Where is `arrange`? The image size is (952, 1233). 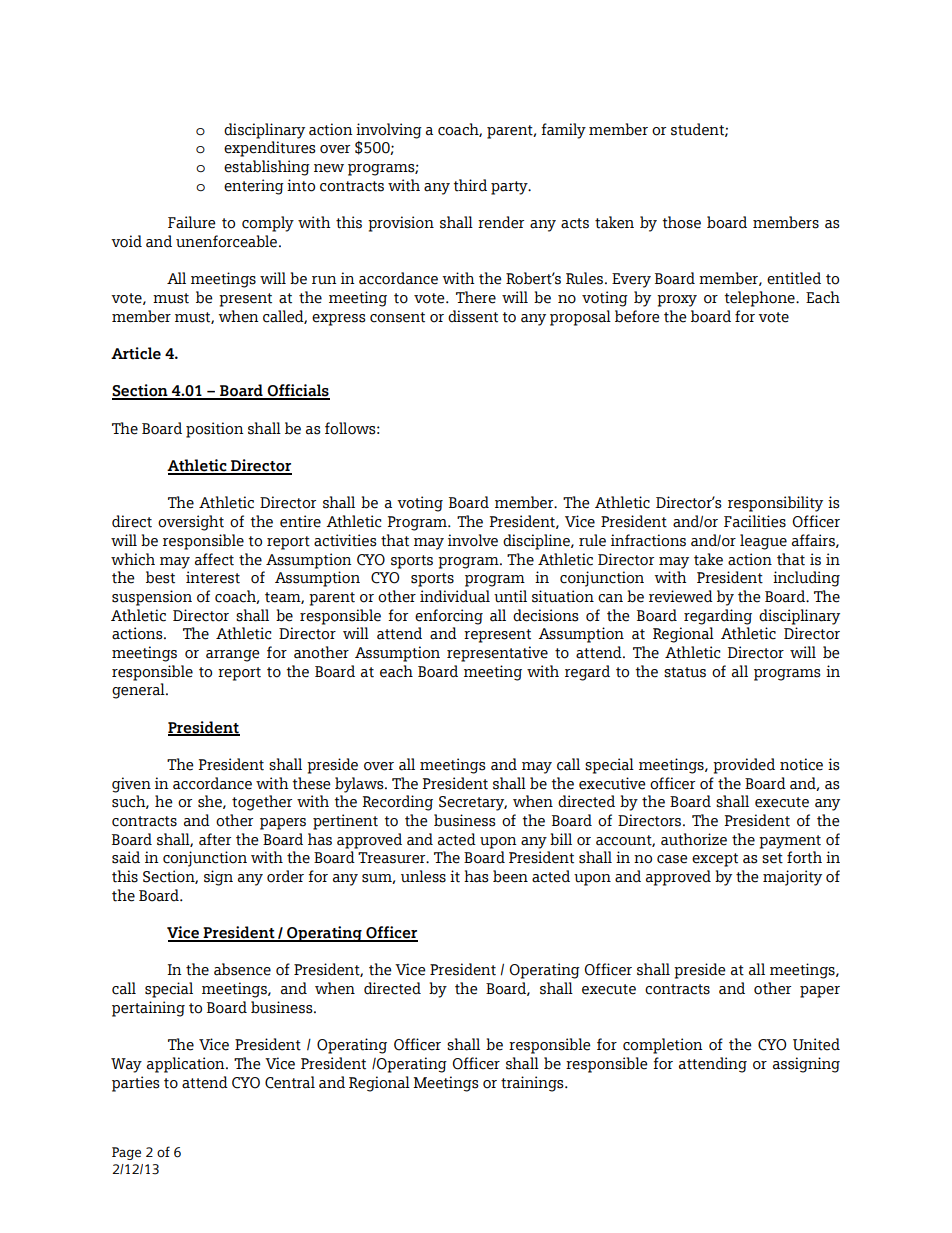 arrange is located at coordinates (233, 656).
